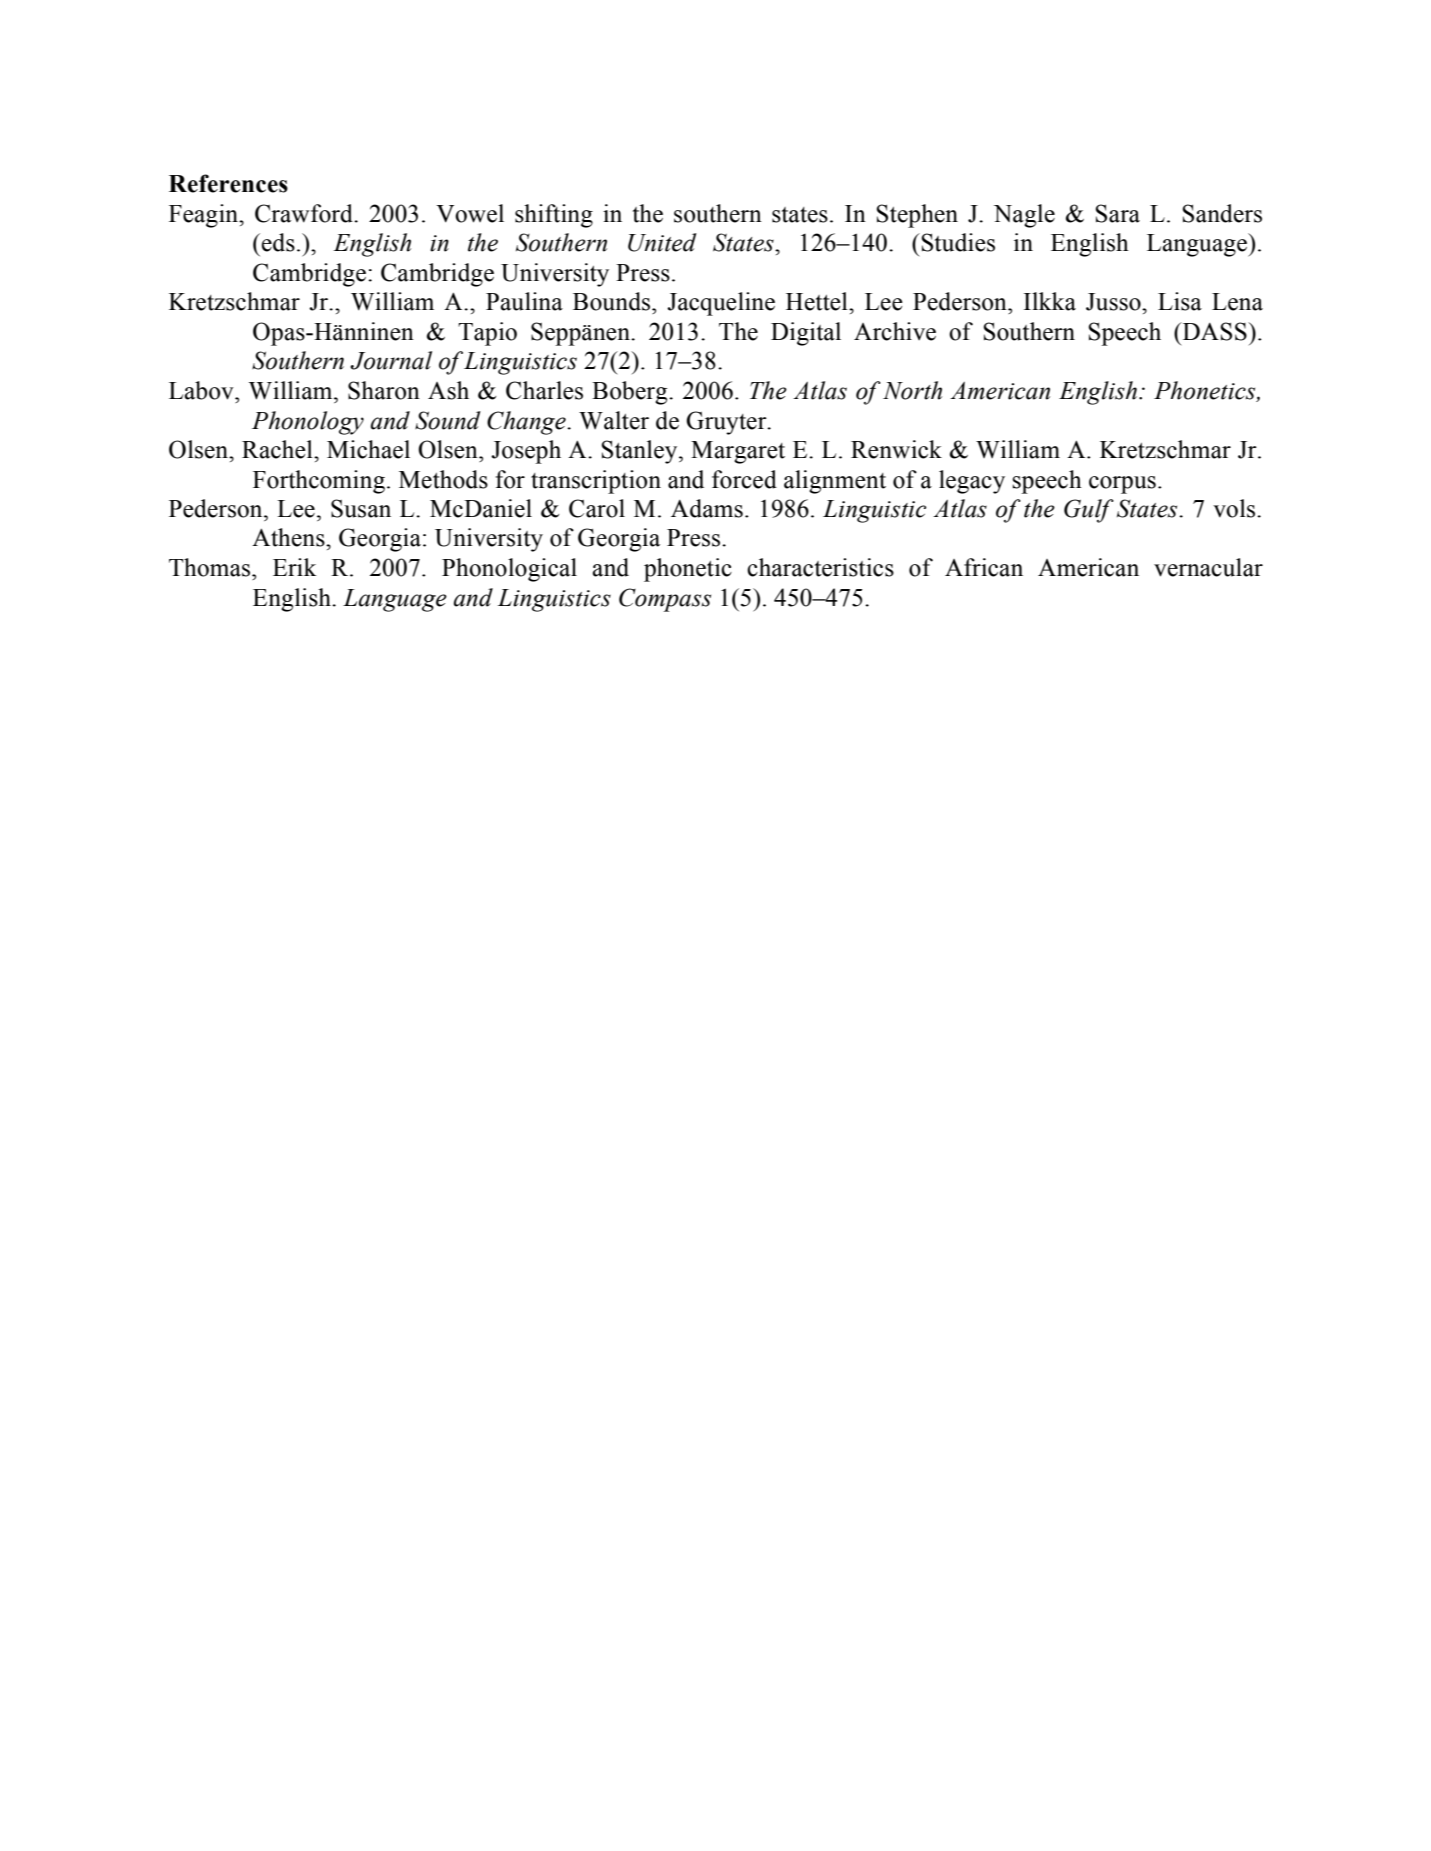  I want to click on Crawford, so click(305, 213).
